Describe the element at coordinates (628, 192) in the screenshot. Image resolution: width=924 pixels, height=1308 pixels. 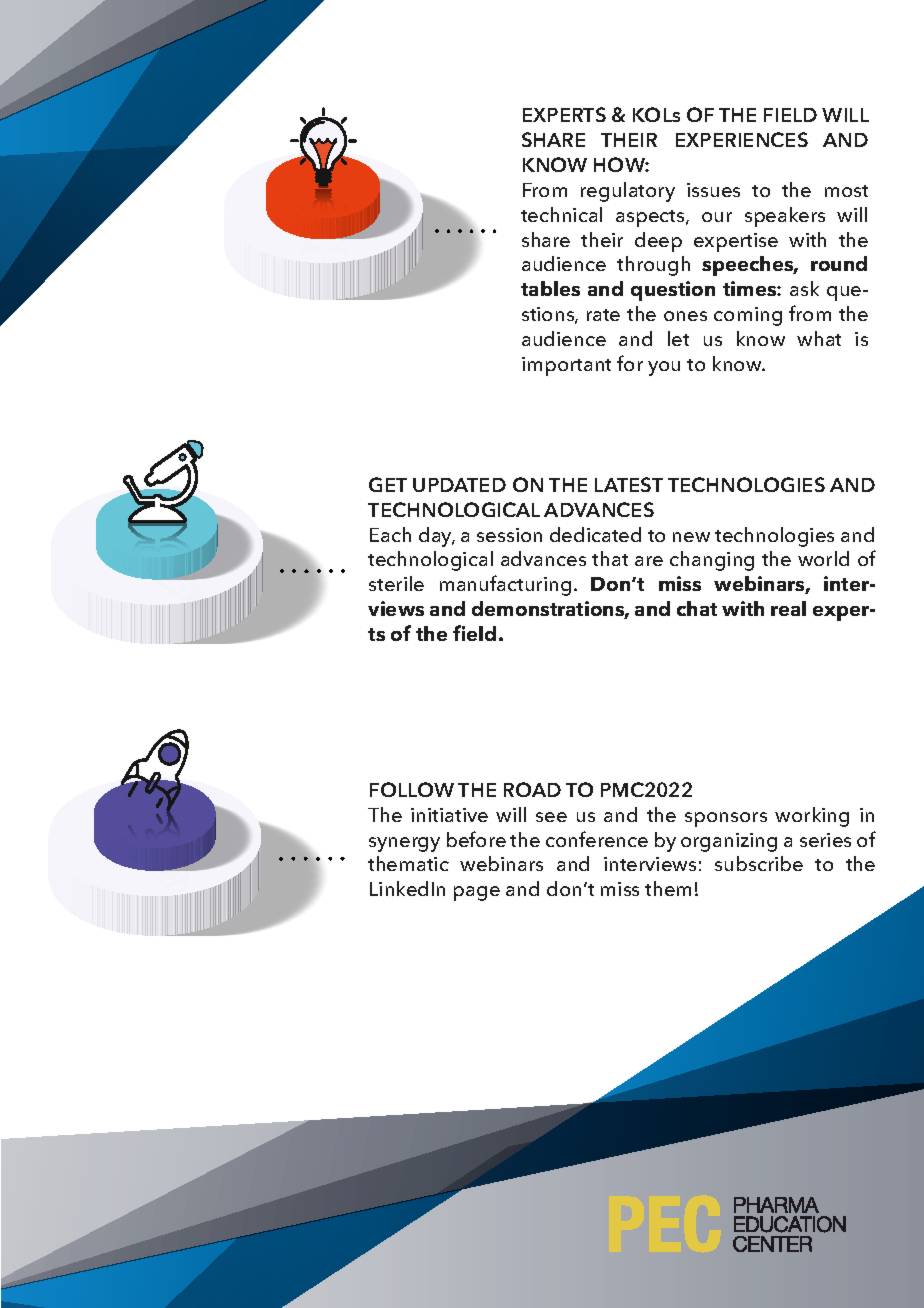
I see `regulatory` at that location.
